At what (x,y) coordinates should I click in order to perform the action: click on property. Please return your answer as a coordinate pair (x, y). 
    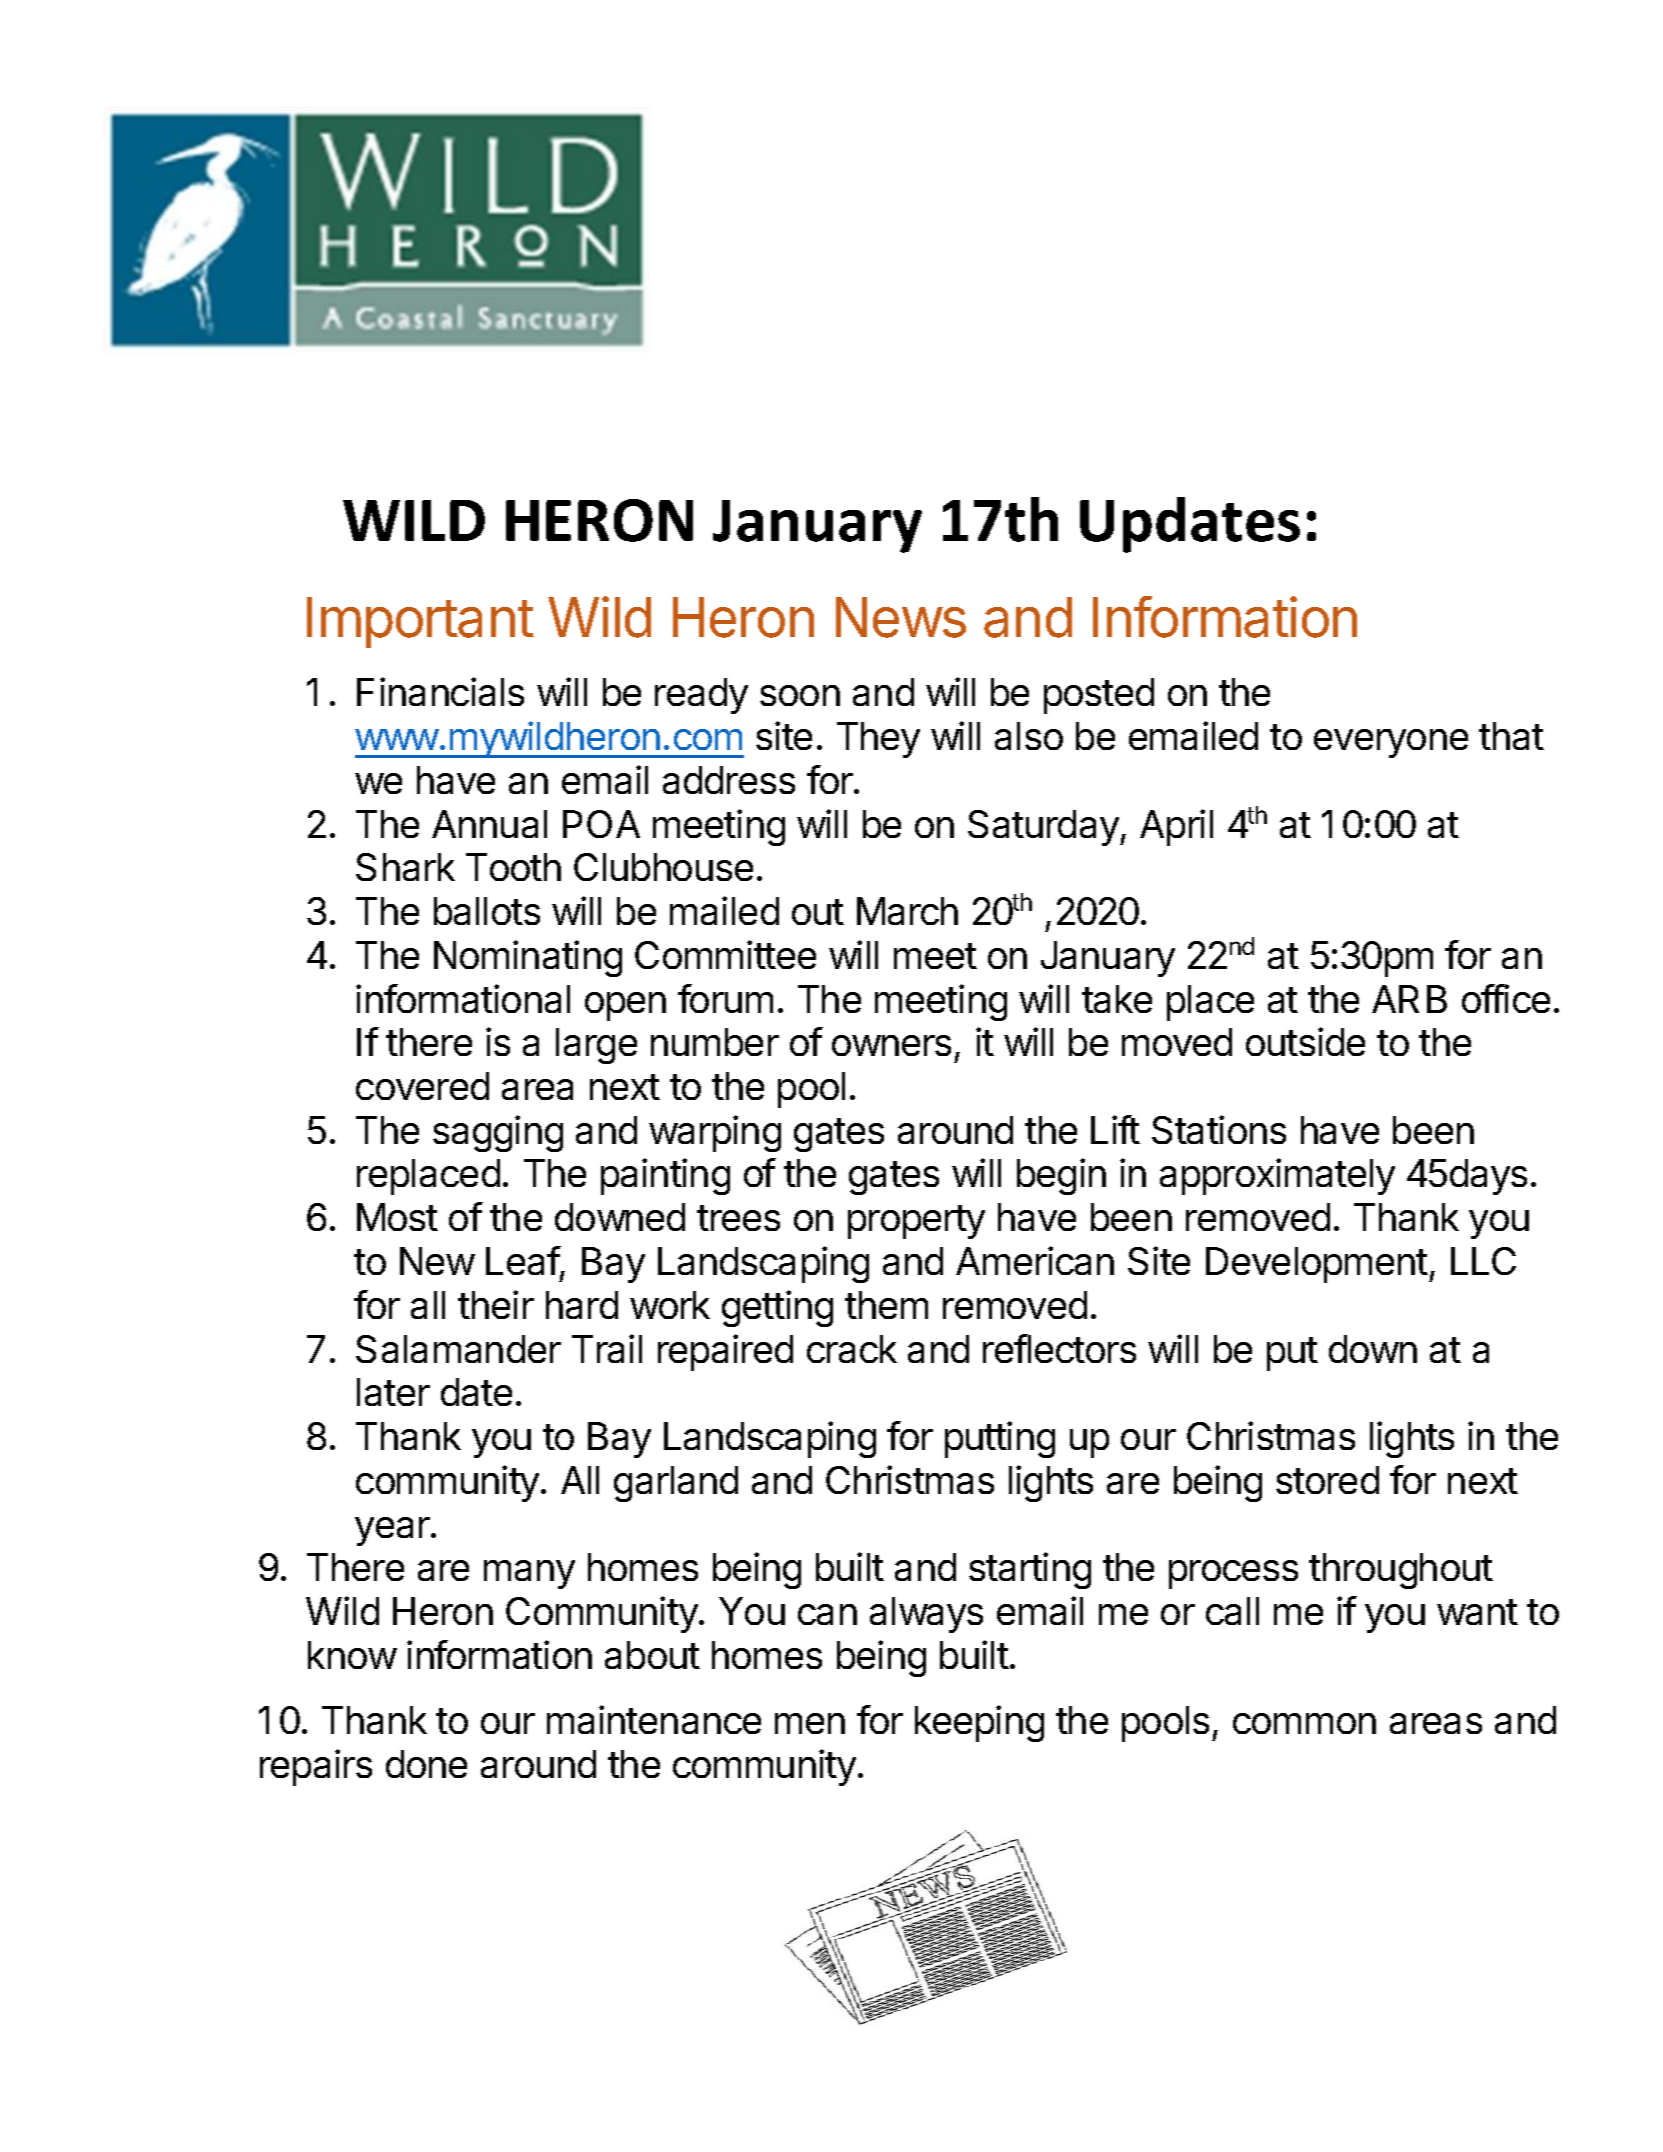
    Looking at the image, I should click on (916, 1222).
